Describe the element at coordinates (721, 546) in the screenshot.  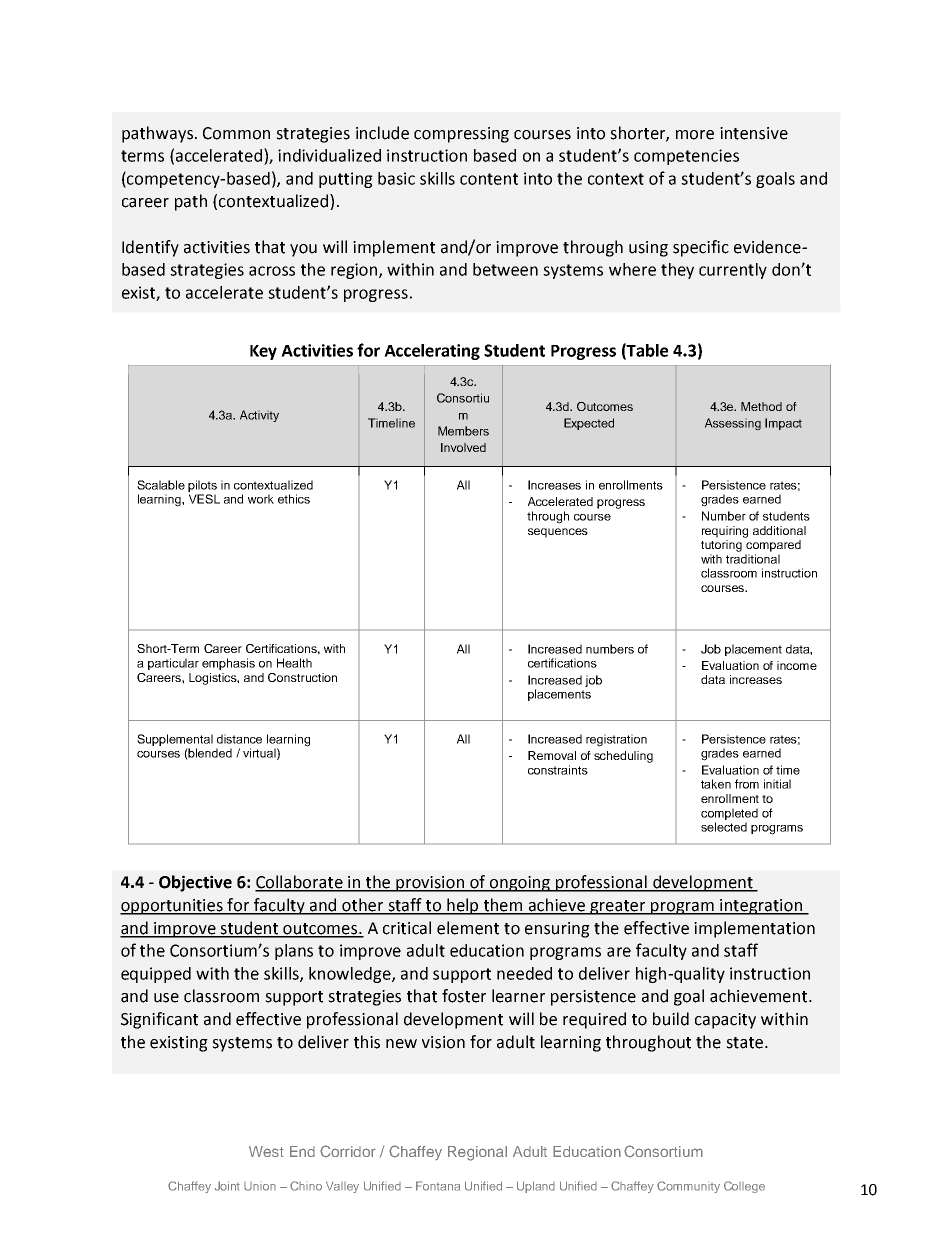
I see `tutoring` at that location.
